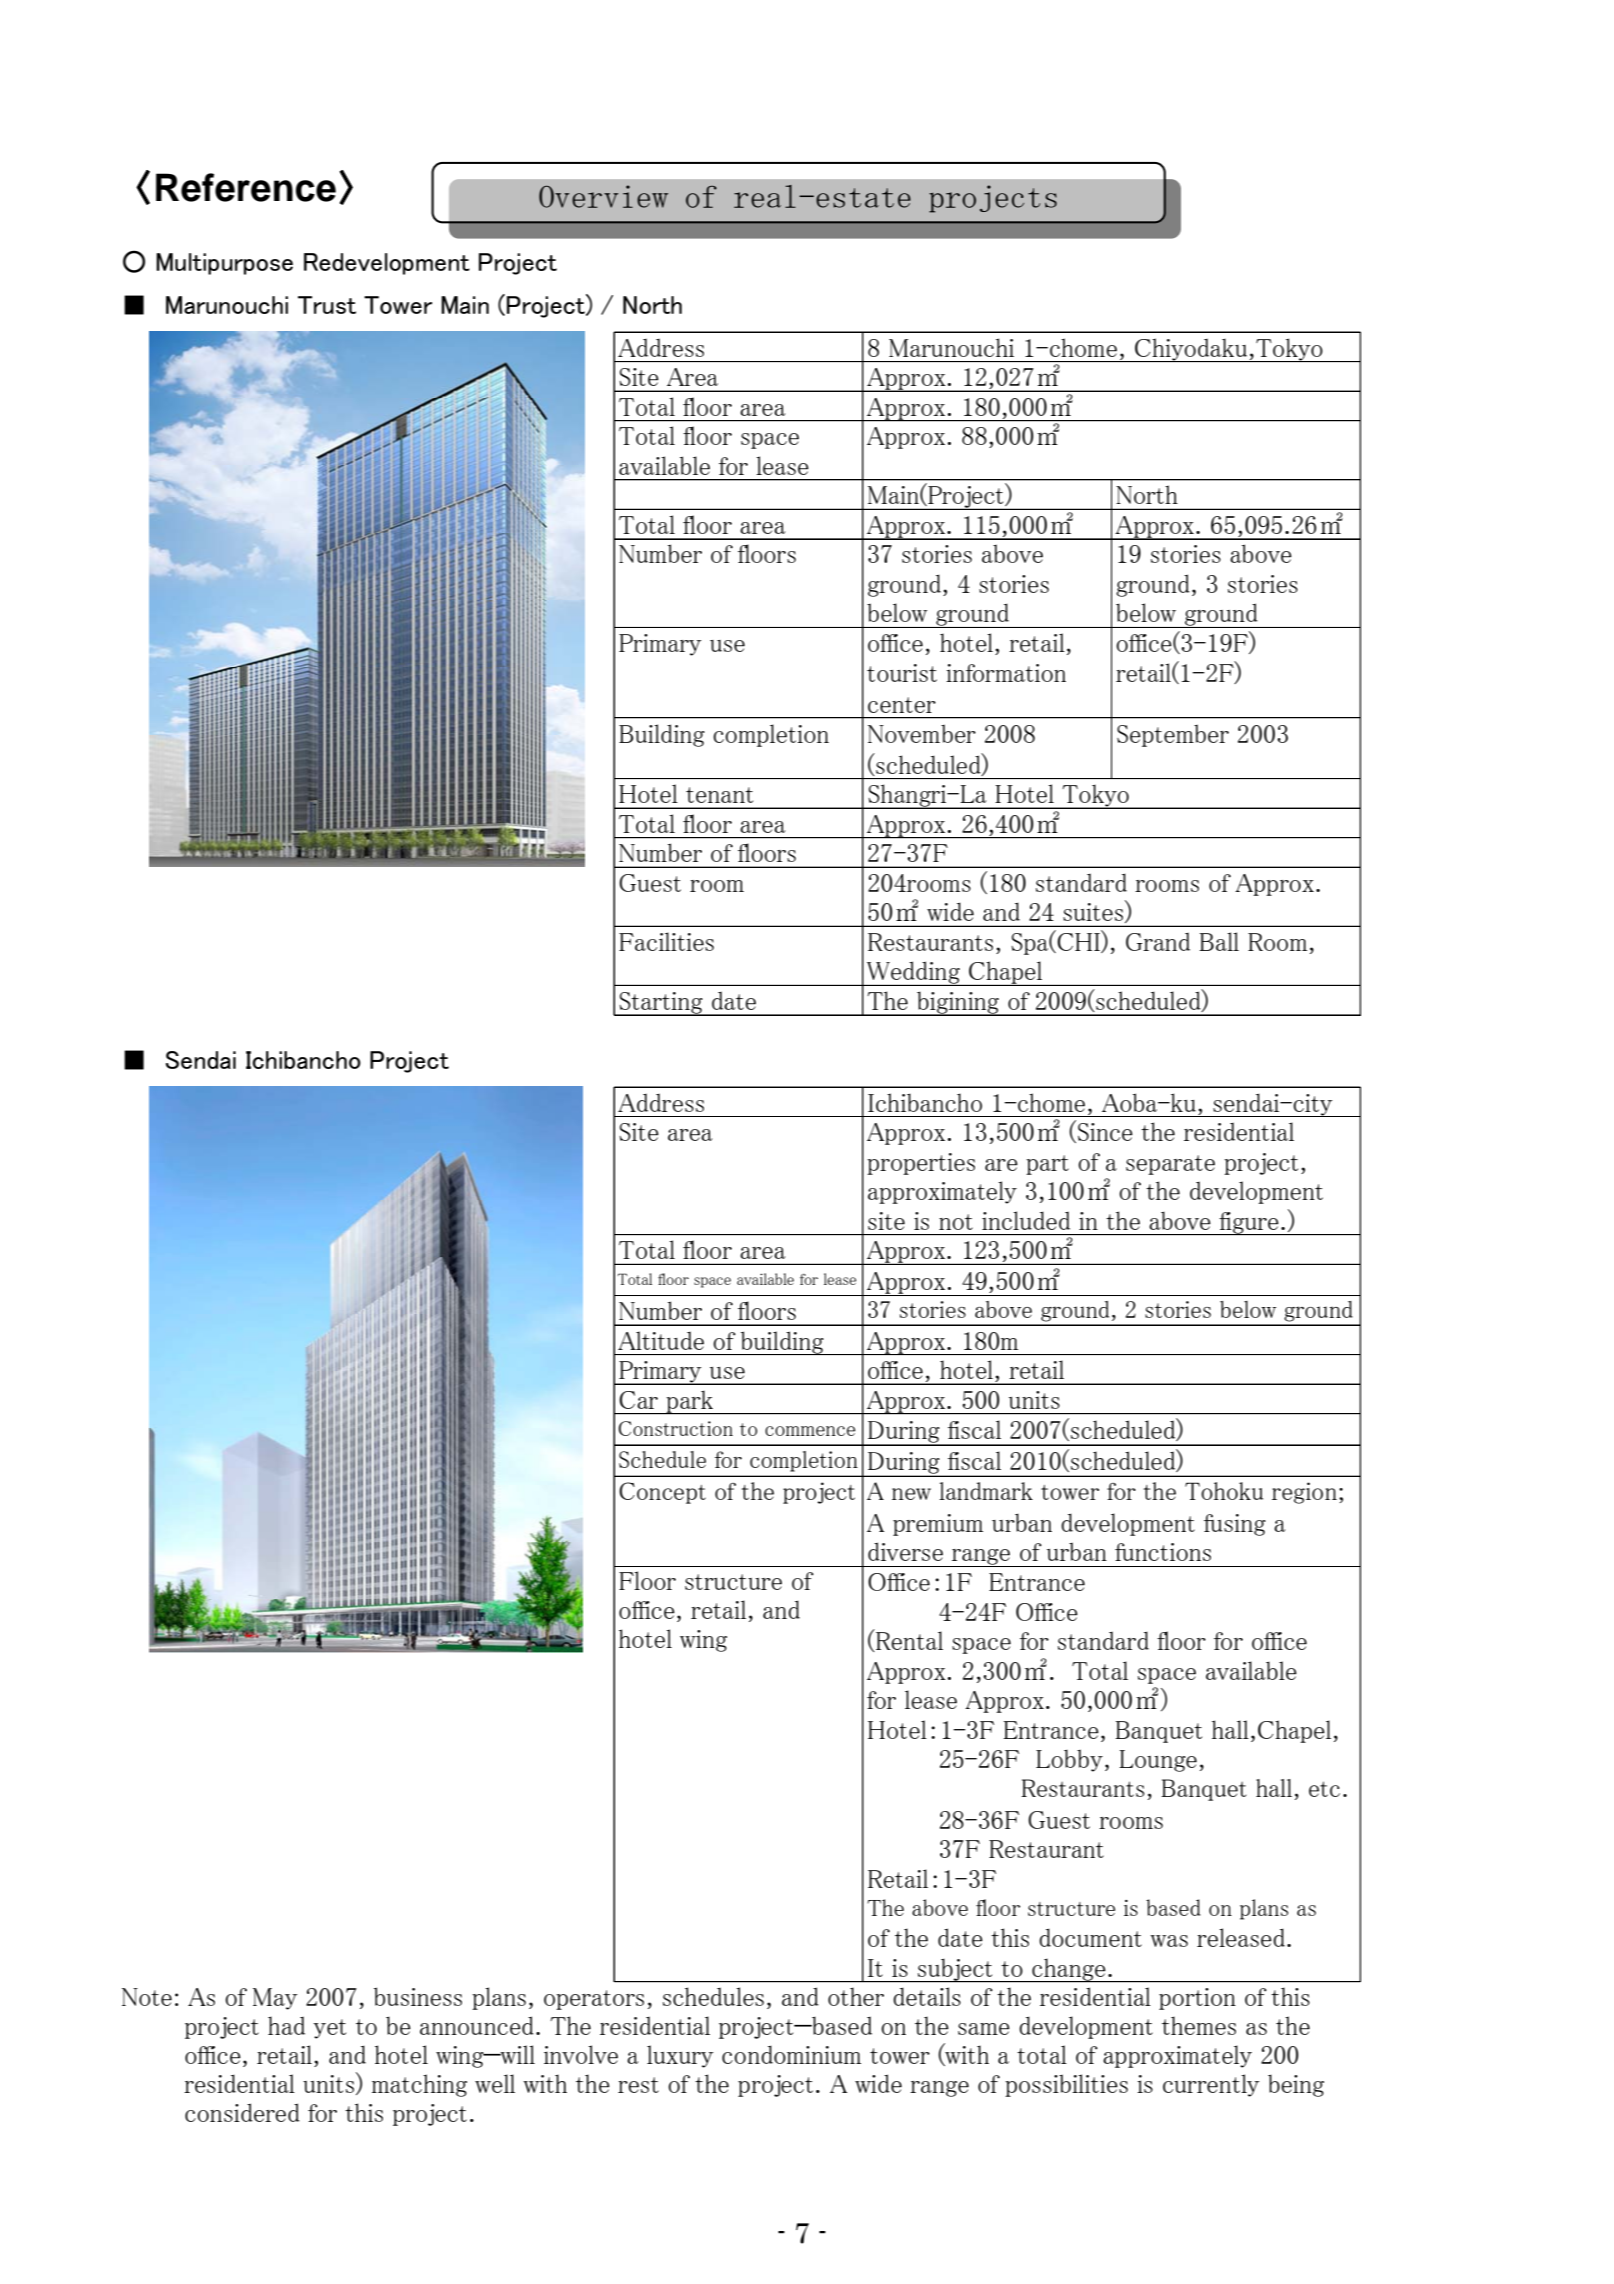 The image size is (1614, 2284). What do you see at coordinates (661, 1004) in the screenshot?
I see `Starting` at bounding box center [661, 1004].
